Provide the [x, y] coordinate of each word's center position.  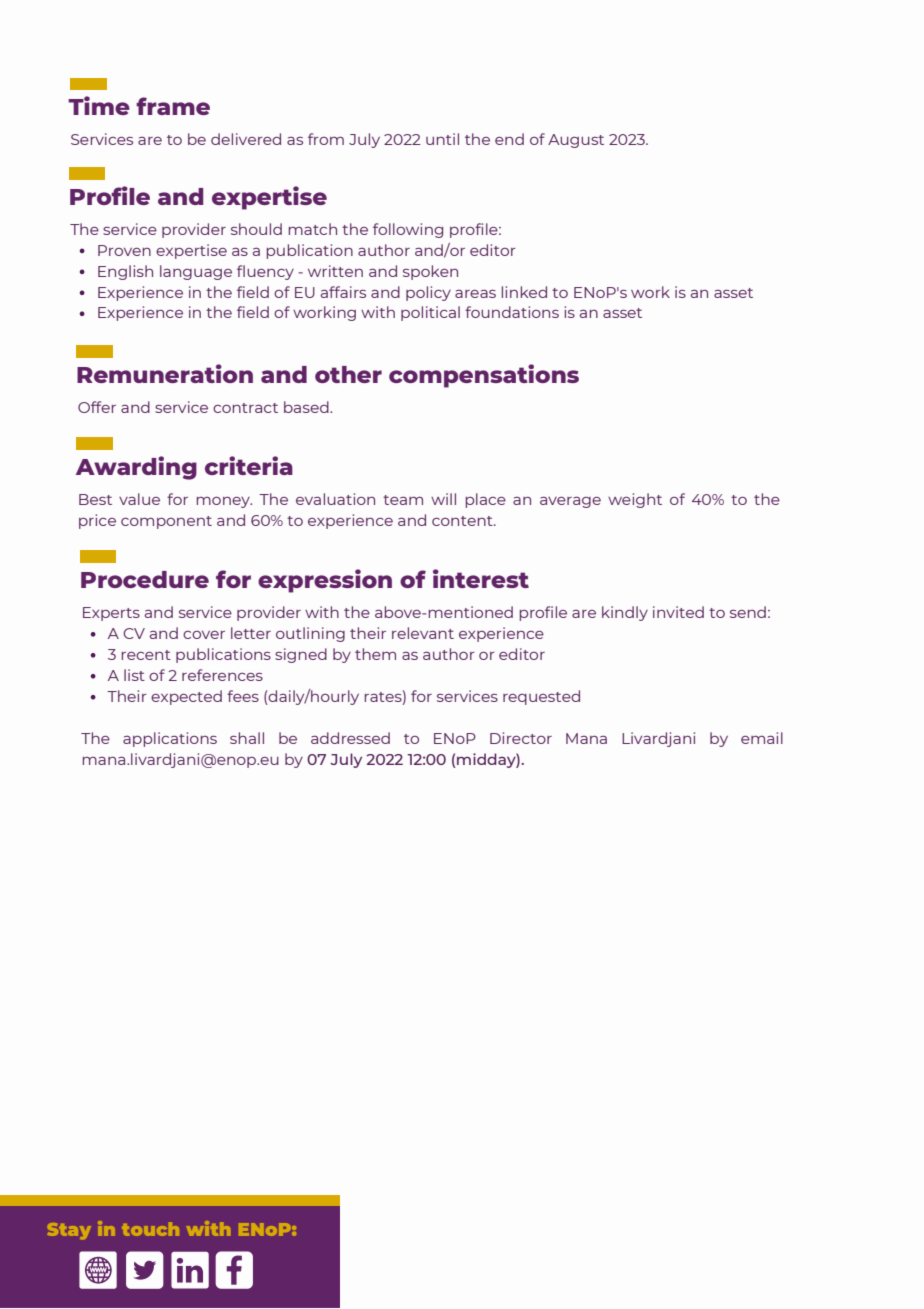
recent [146, 655]
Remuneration [165, 373]
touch [150, 1229]
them [375, 654]
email [762, 738]
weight [635, 500]
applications [170, 739]
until [442, 139]
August [576, 141]
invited [678, 612]
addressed [350, 738]
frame [173, 106]
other [348, 374]
